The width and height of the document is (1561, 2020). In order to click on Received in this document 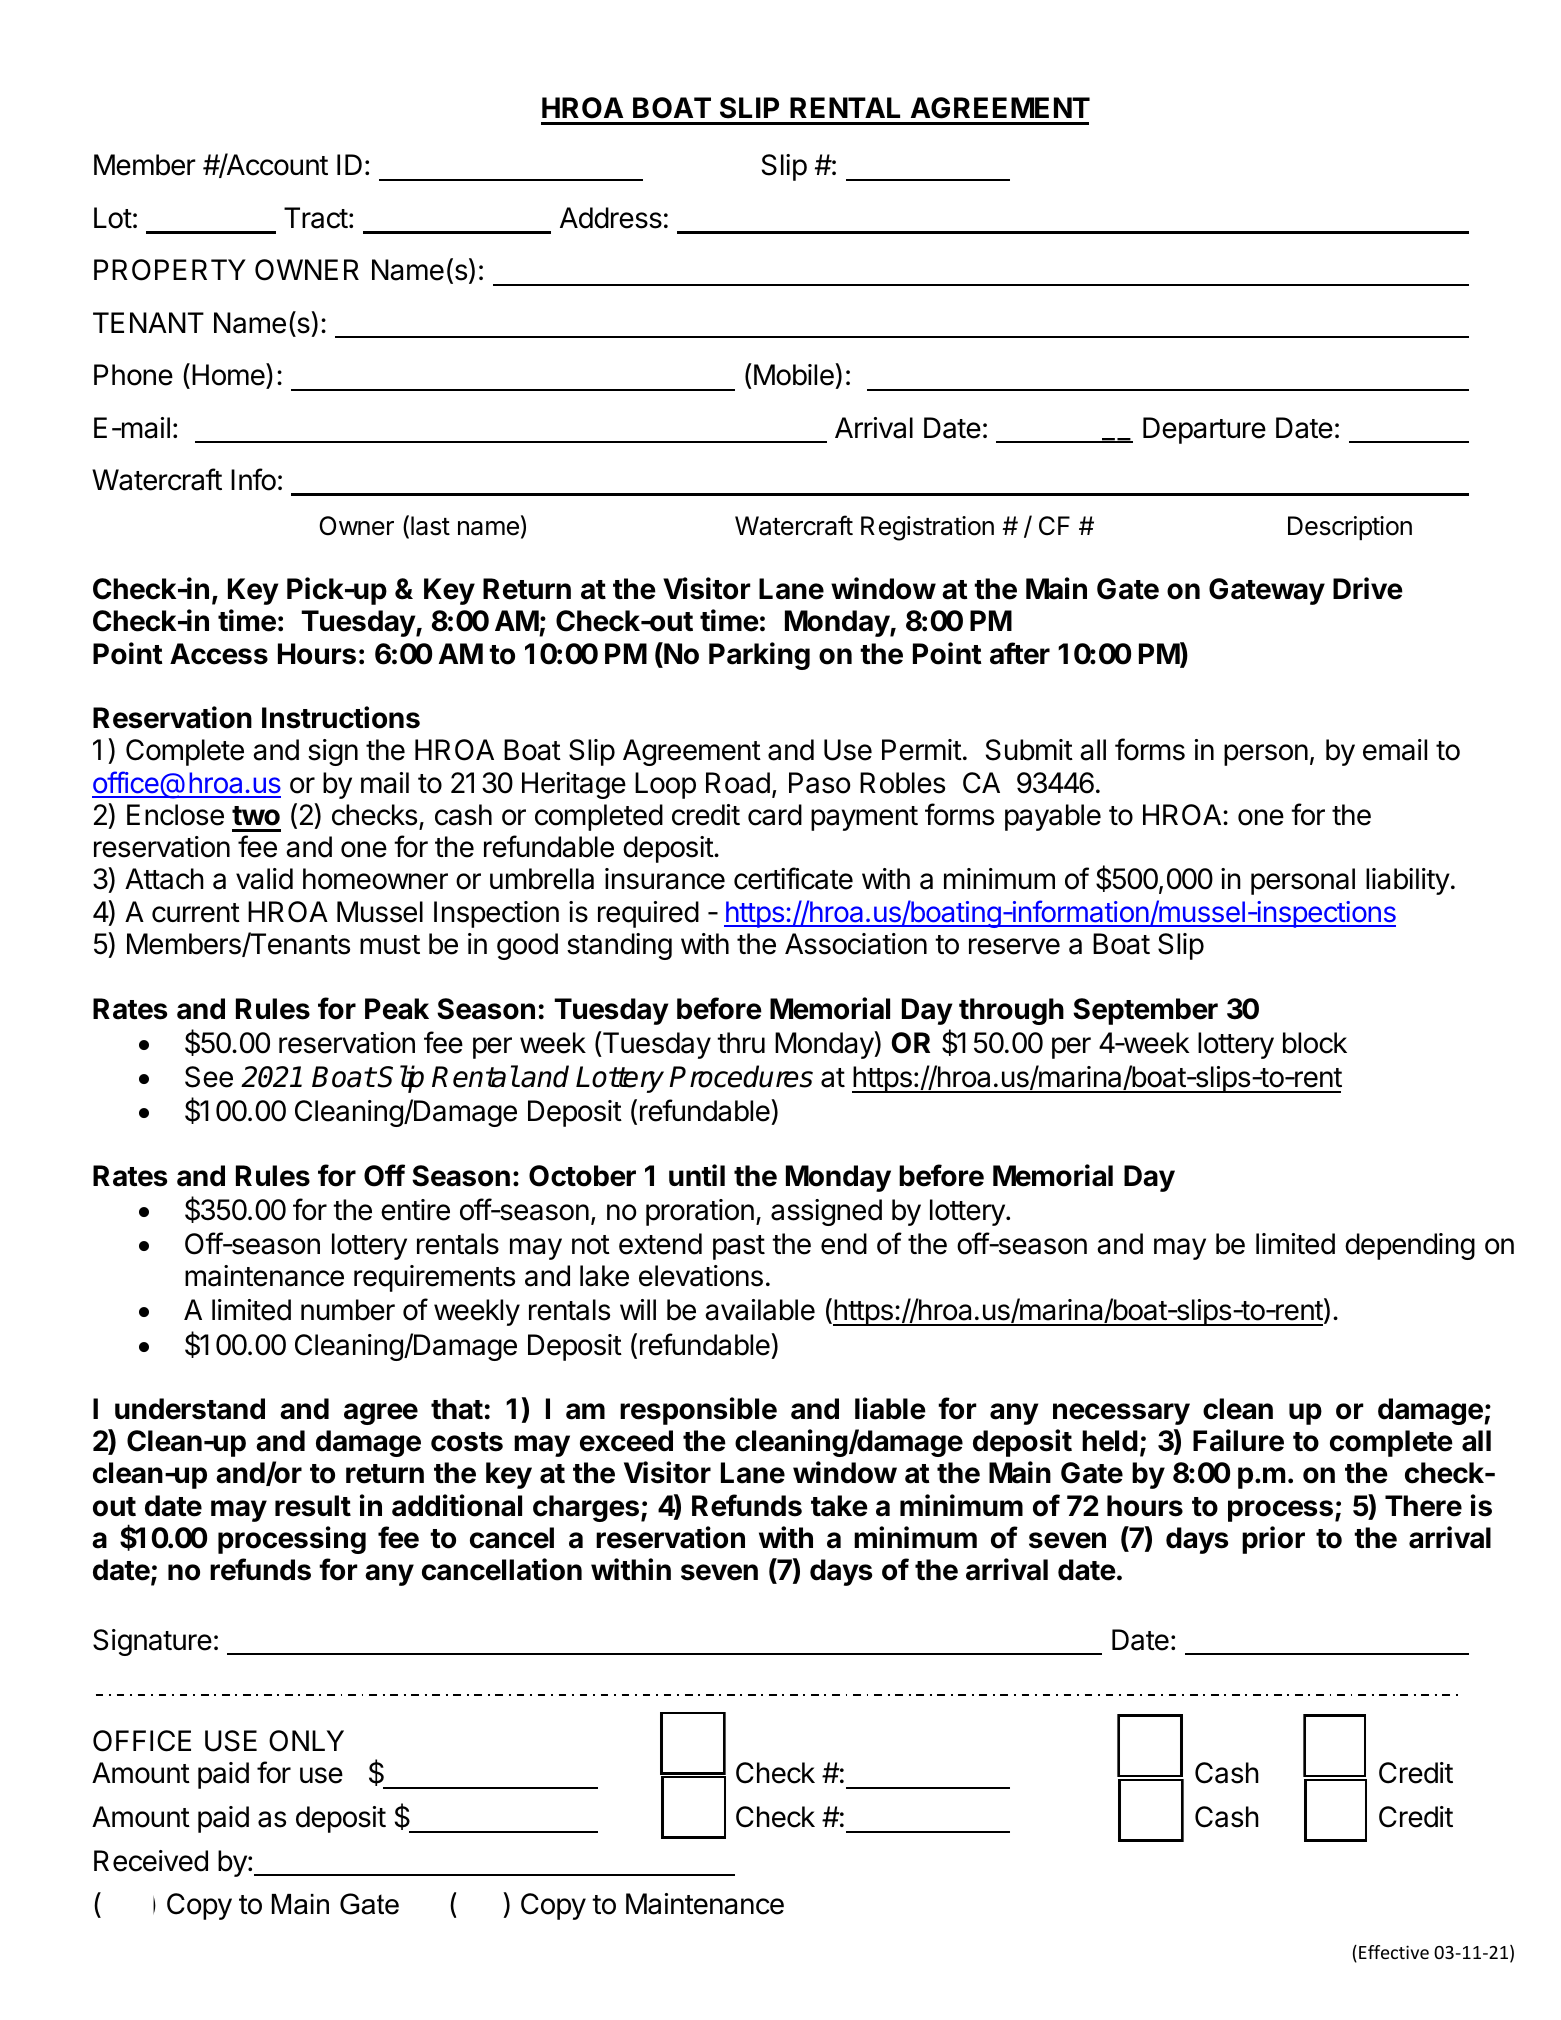, I will do `click(151, 1861)`.
